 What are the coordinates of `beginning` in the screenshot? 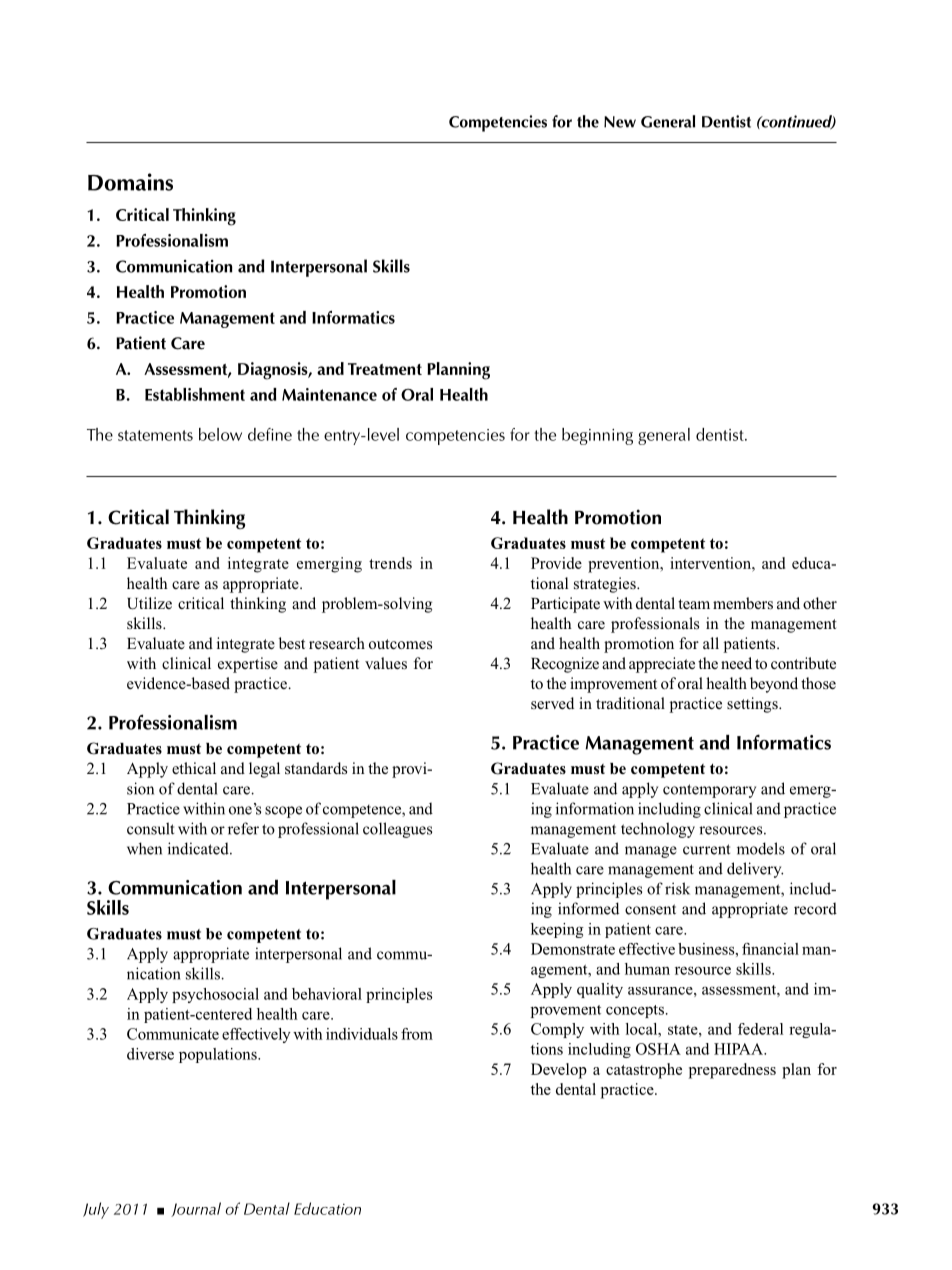 It's located at (597, 436).
